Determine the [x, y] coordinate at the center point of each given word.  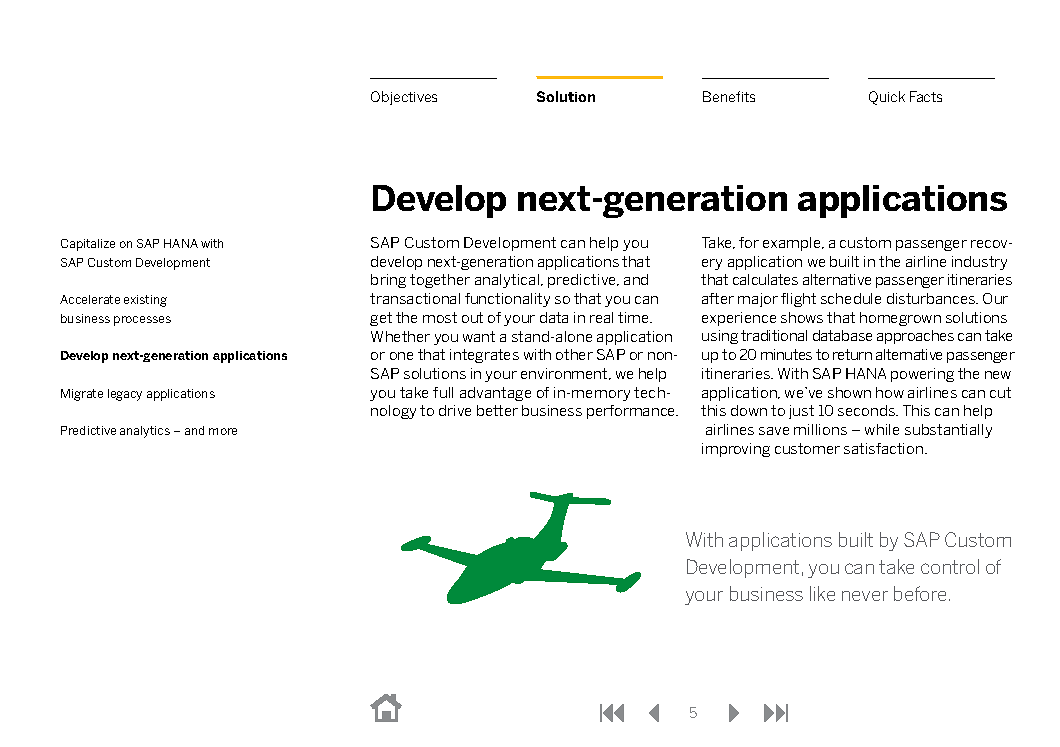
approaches [915, 337]
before [922, 593]
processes [142, 321]
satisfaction [885, 448]
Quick [887, 98]
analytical [508, 281]
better [497, 410]
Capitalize [88, 245]
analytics [145, 432]
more [223, 431]
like [822, 593]
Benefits [729, 96]
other [574, 354]
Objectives [404, 98]
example [793, 244]
